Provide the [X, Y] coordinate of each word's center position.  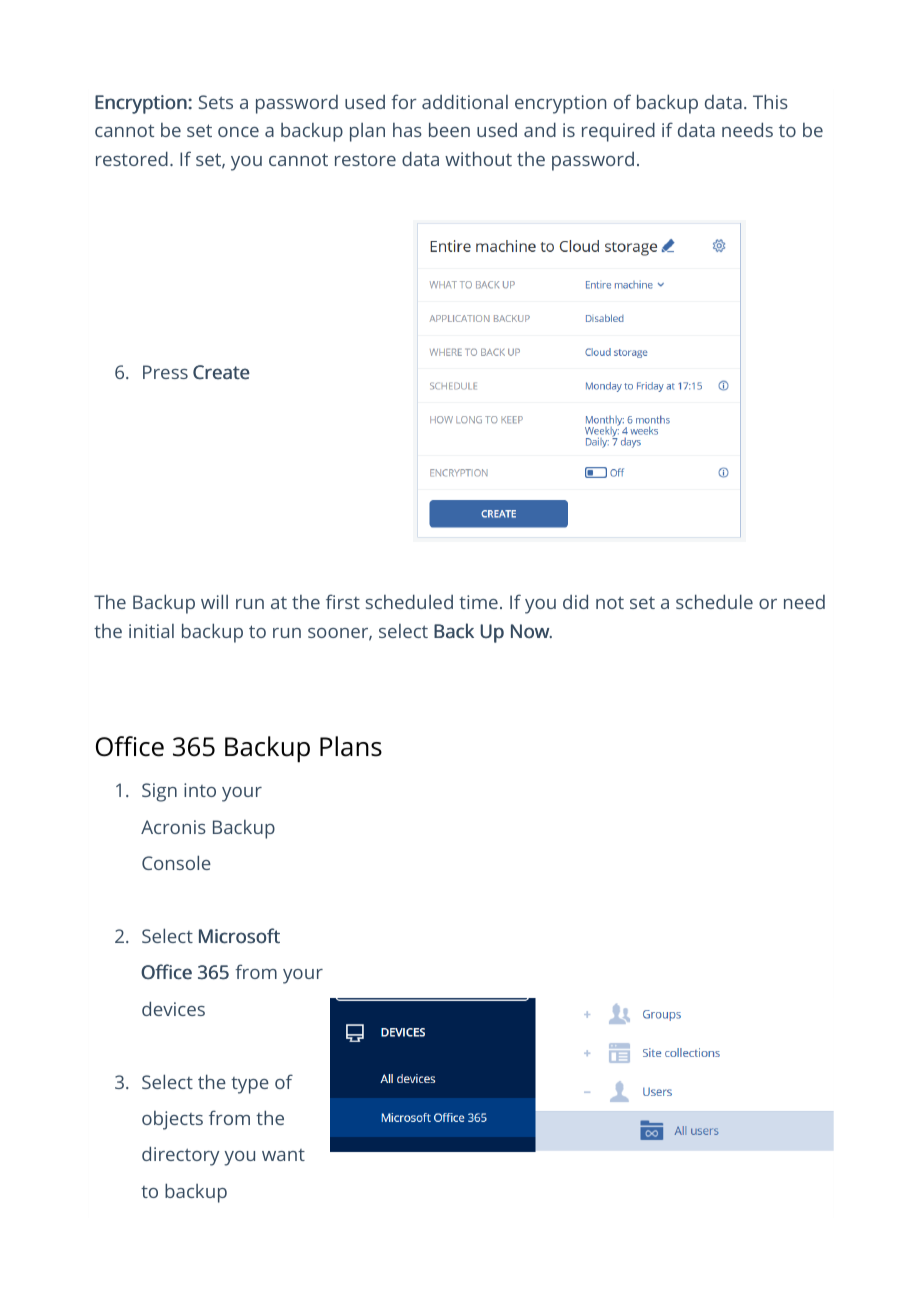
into [200, 790]
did [575, 601]
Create [221, 372]
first [343, 601]
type [250, 1085]
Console [176, 862]
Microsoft [239, 936]
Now [531, 631]
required [618, 132]
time [478, 602]
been [449, 129]
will [214, 601]
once [238, 132]
